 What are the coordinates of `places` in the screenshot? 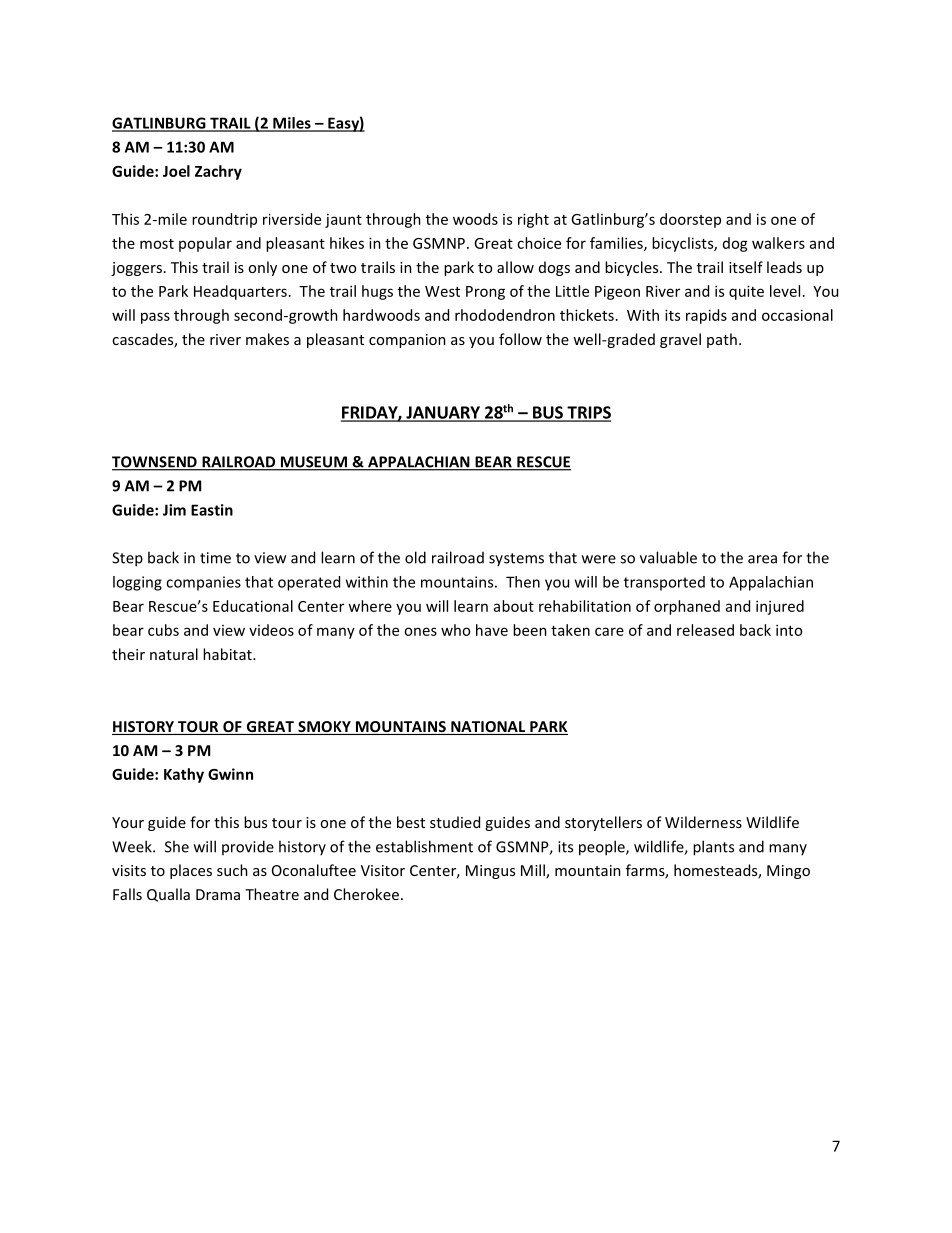 It's located at (191, 871).
